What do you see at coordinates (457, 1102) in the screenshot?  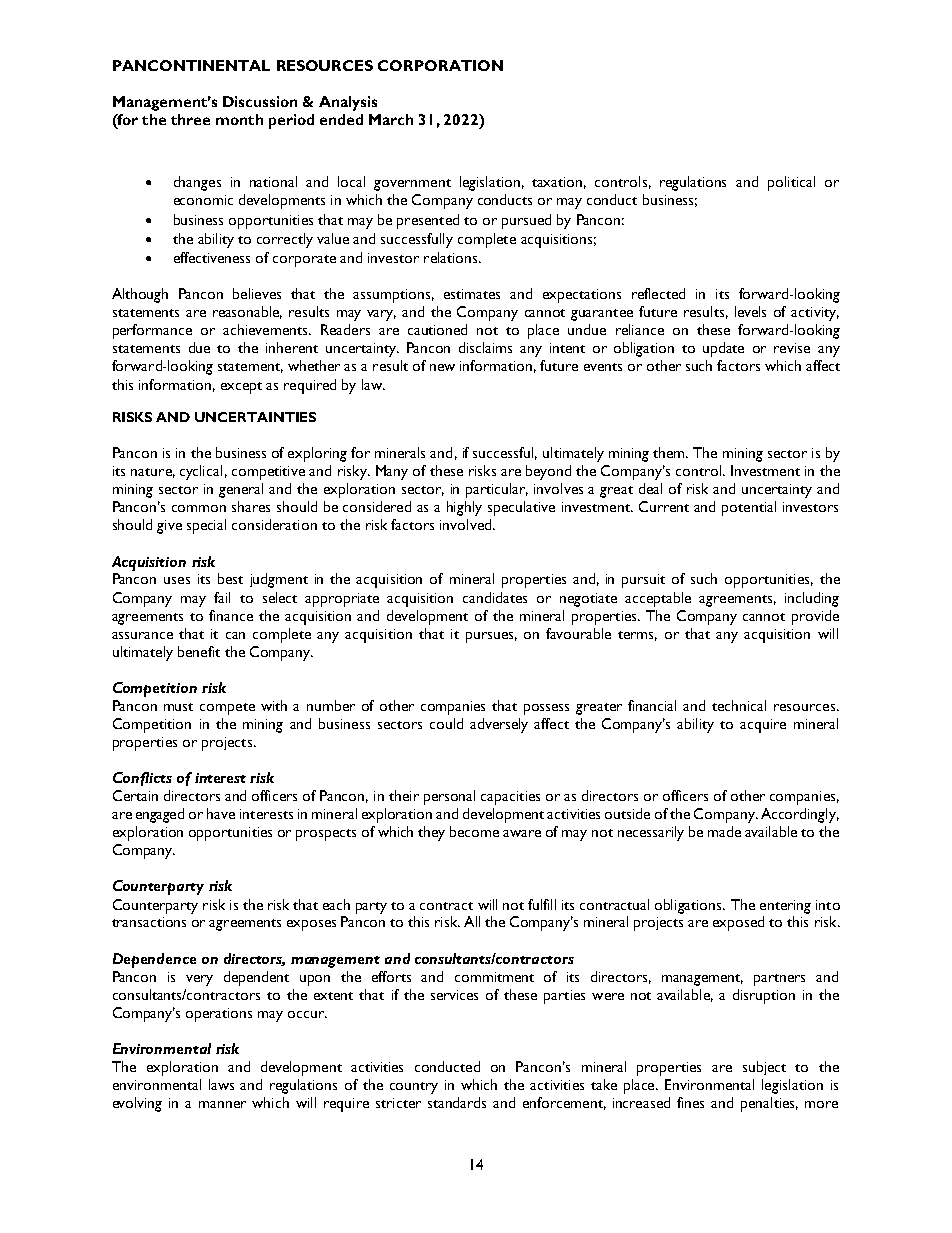 I see `standards` at bounding box center [457, 1102].
